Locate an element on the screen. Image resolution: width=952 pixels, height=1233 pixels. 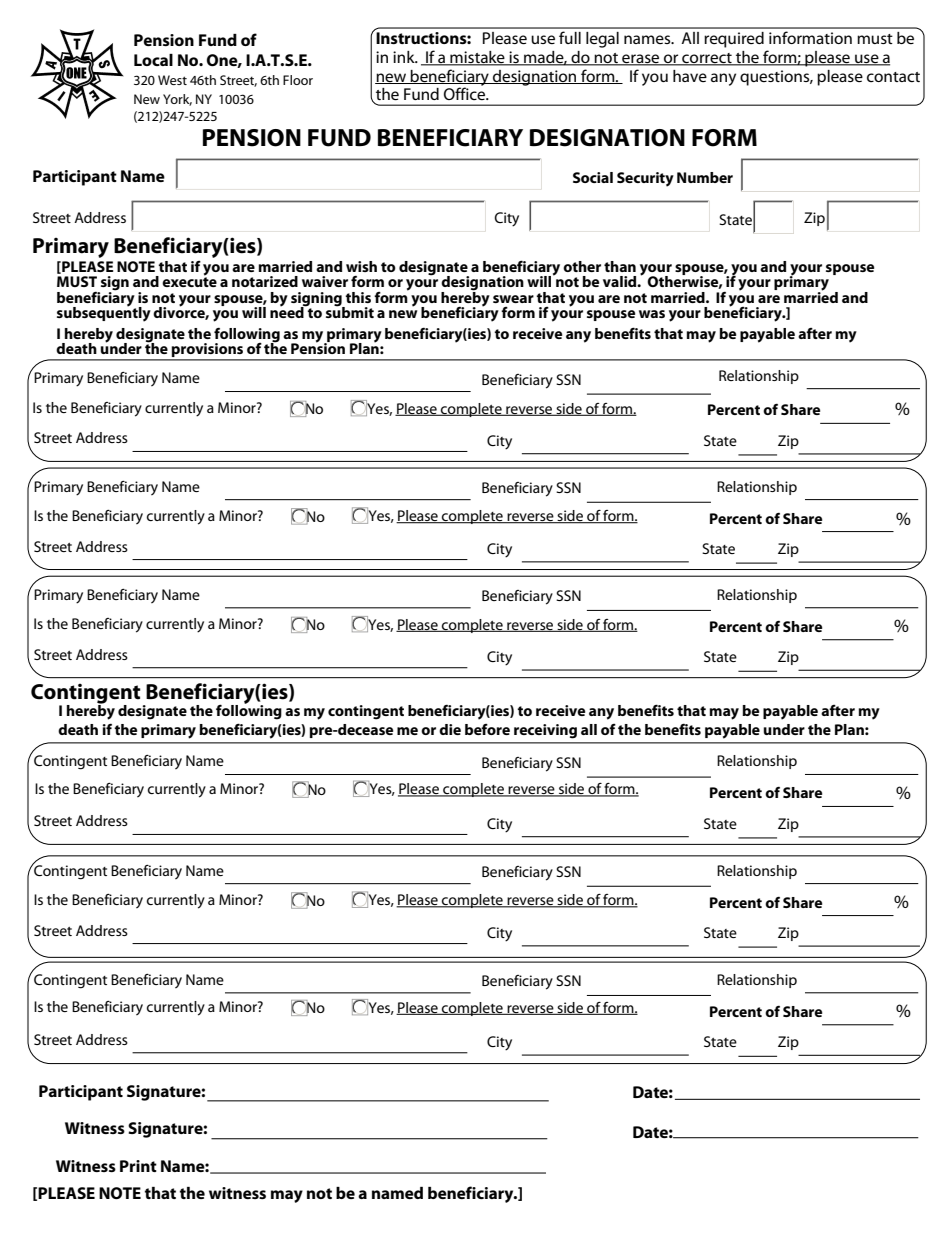
was is located at coordinates (652, 314).
